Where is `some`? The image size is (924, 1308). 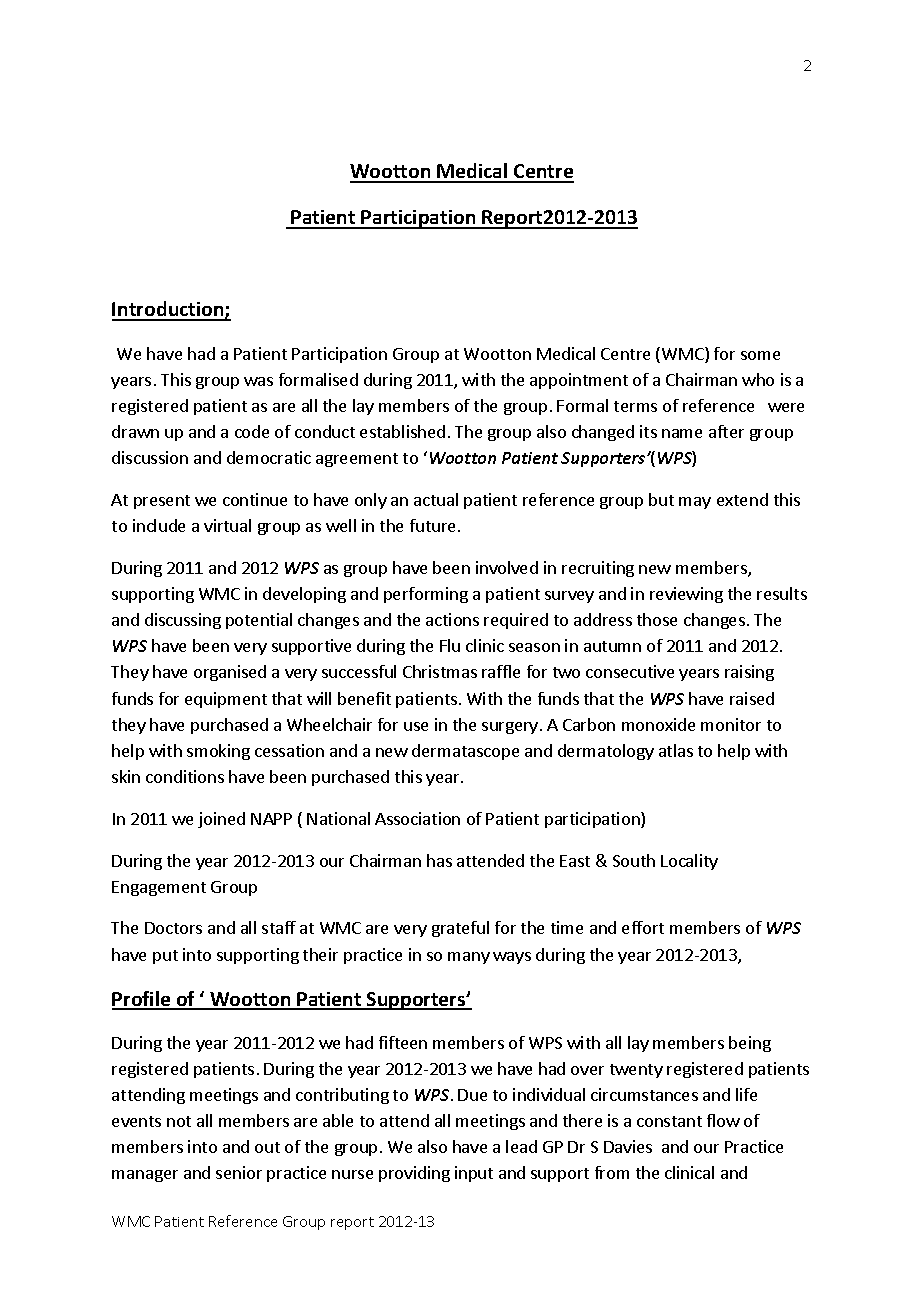 some is located at coordinates (760, 355).
